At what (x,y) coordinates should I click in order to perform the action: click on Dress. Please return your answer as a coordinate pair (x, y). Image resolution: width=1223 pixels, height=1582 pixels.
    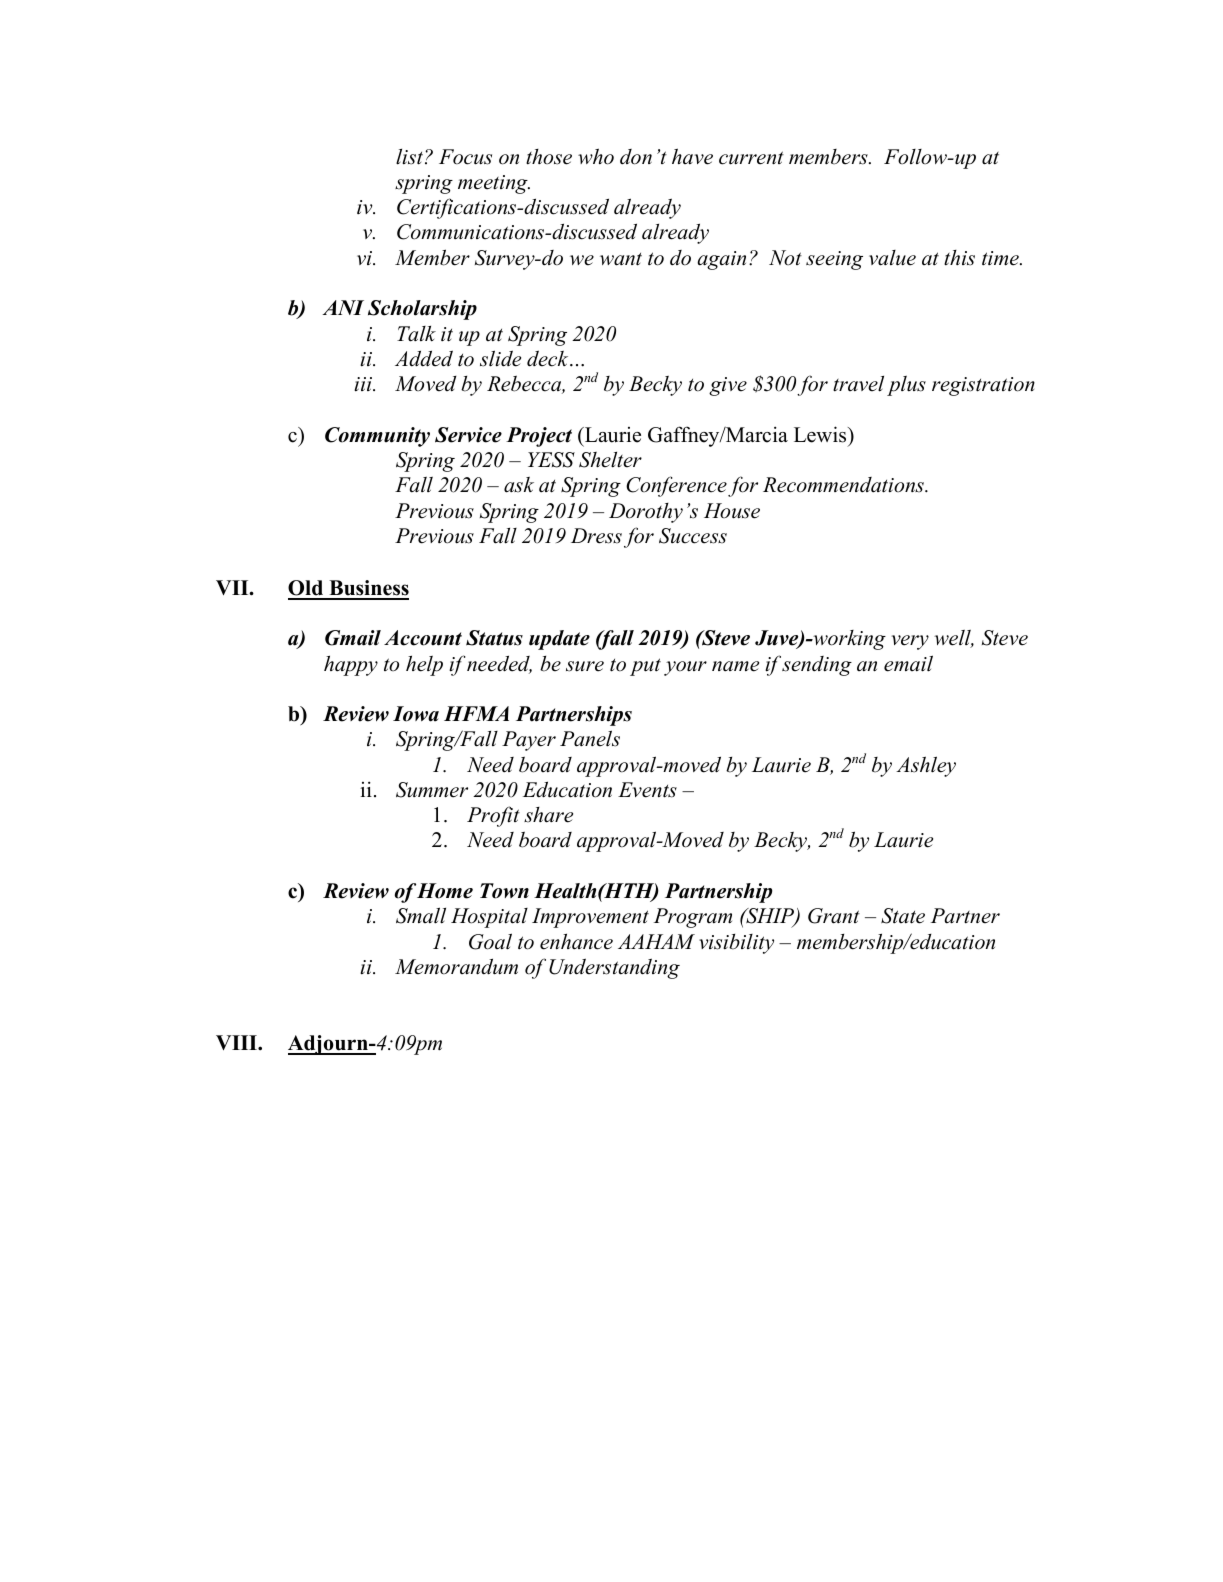
    Looking at the image, I should click on (596, 536).
